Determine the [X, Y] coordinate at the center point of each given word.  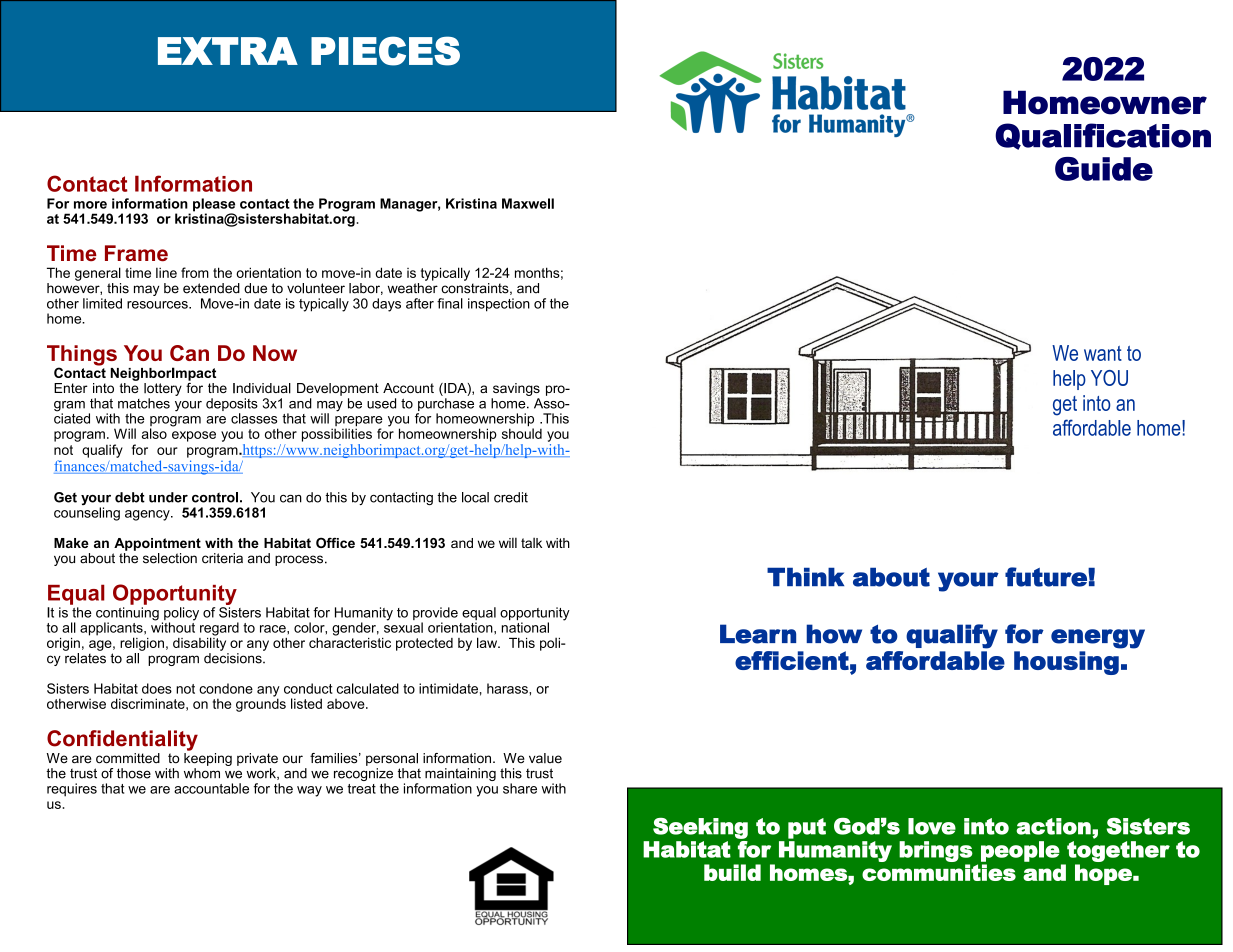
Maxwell [528, 203]
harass [508, 688]
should [522, 432]
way [309, 791]
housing [1066, 663]
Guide [1104, 169]
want [1103, 353]
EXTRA [228, 51]
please [214, 206]
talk [531, 543]
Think [805, 576]
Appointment [157, 544]
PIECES [385, 51]
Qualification [1103, 136]
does [157, 688]
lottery [163, 389]
